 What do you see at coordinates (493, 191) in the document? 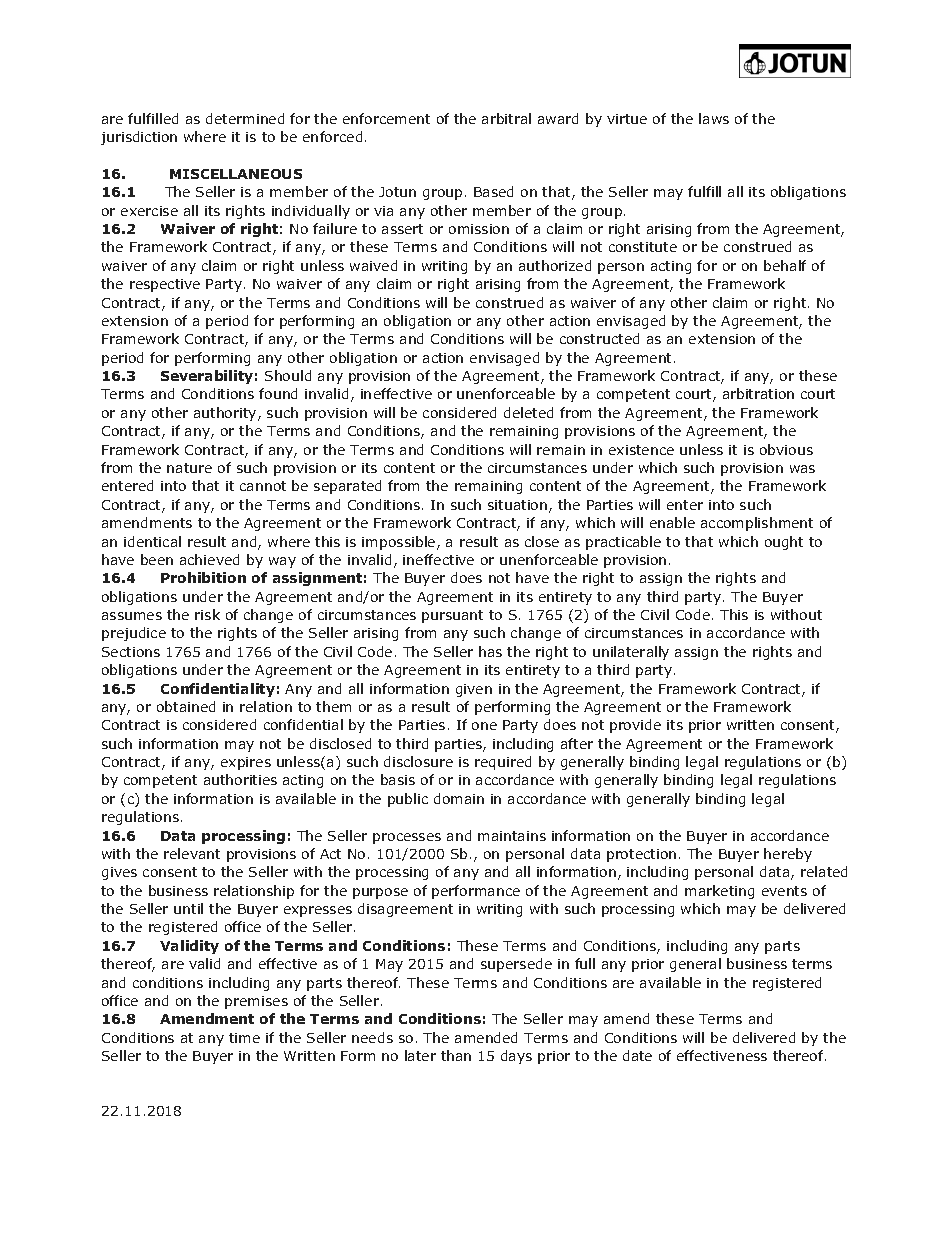
I see `Based` at bounding box center [493, 191].
